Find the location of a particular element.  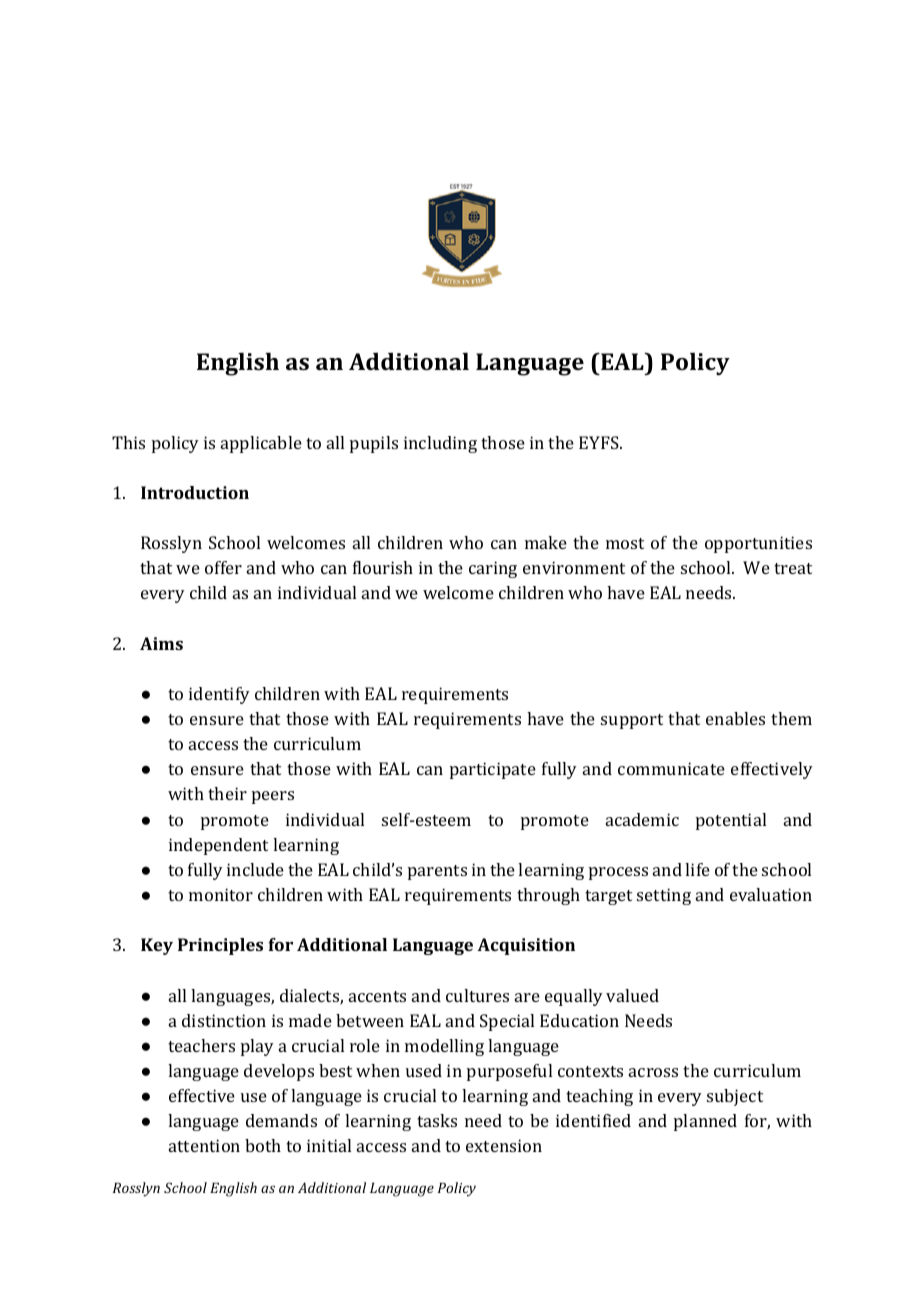

valued is located at coordinates (632, 995).
